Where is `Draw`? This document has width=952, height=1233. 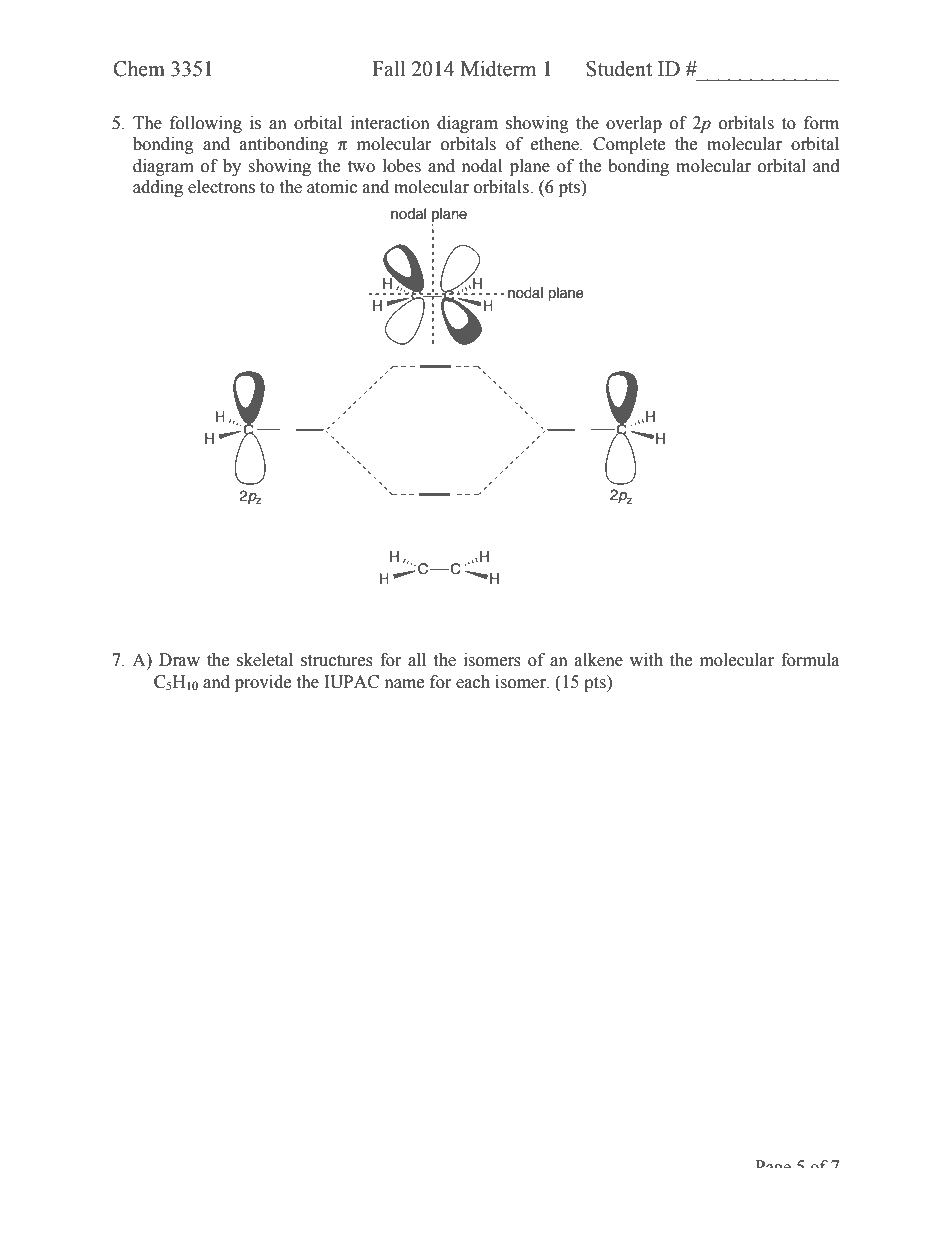 Draw is located at coordinates (179, 660).
